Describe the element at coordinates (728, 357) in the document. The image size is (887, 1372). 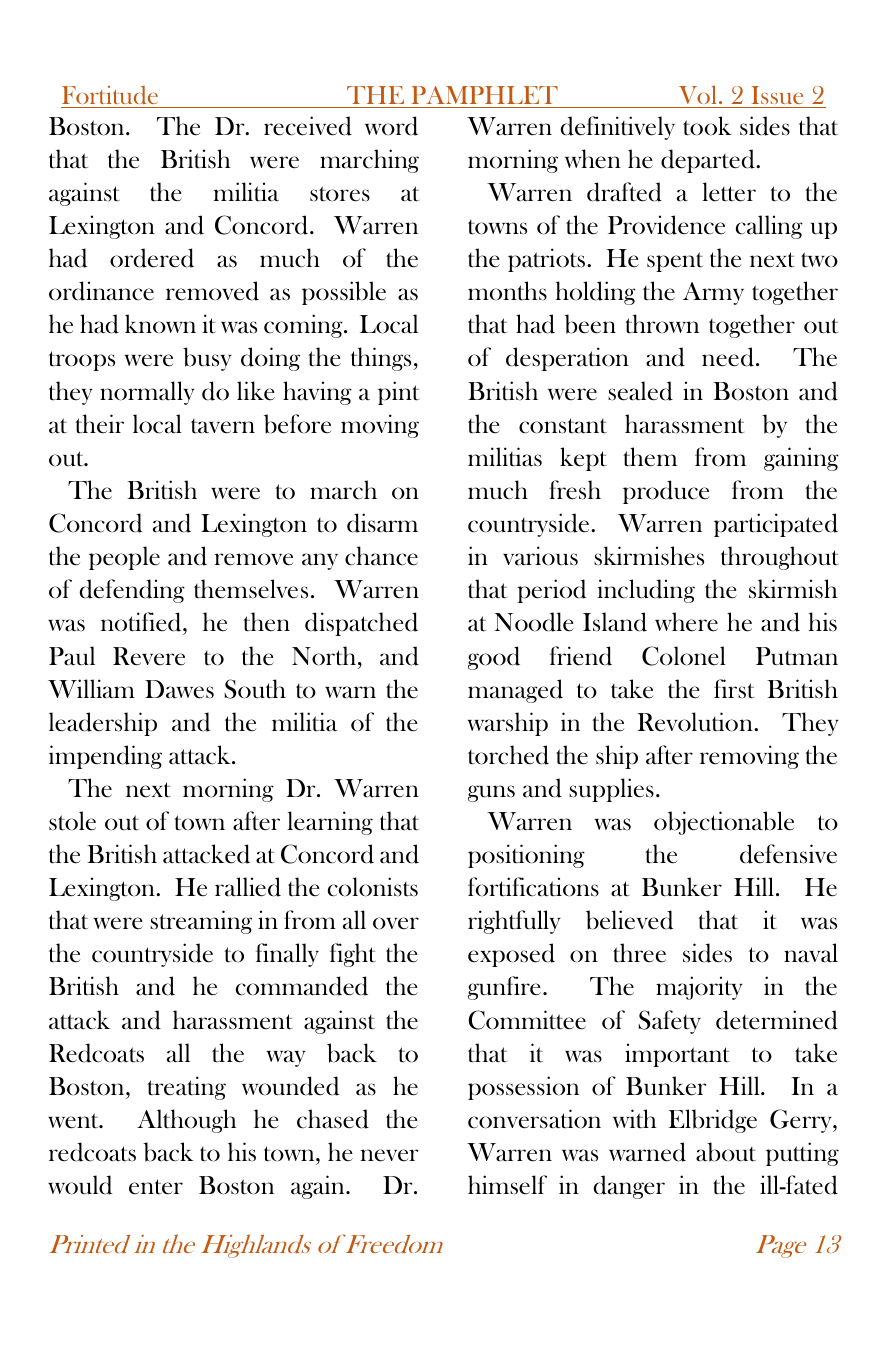
I see `need` at that location.
